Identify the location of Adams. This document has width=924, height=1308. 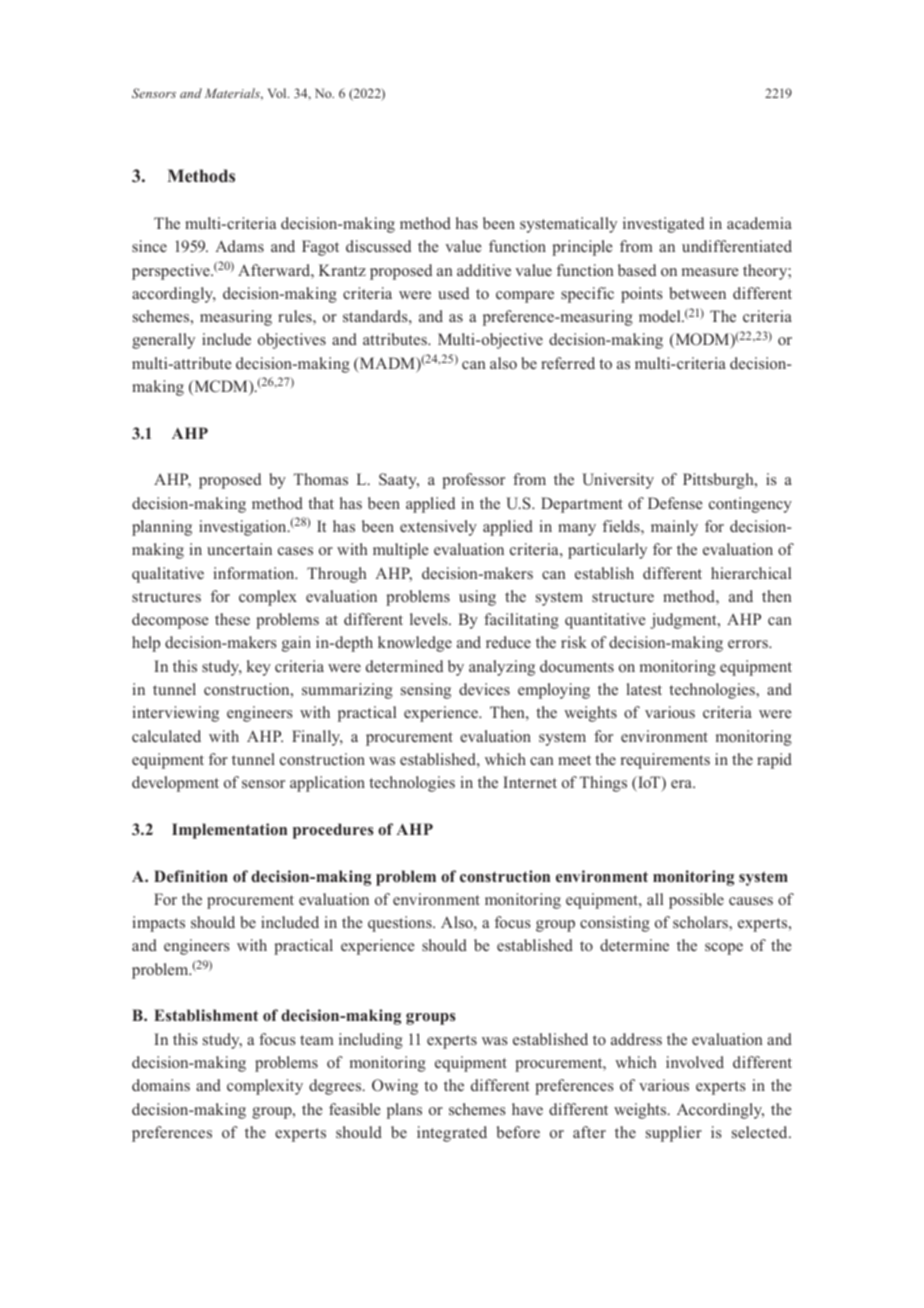
(239, 246).
